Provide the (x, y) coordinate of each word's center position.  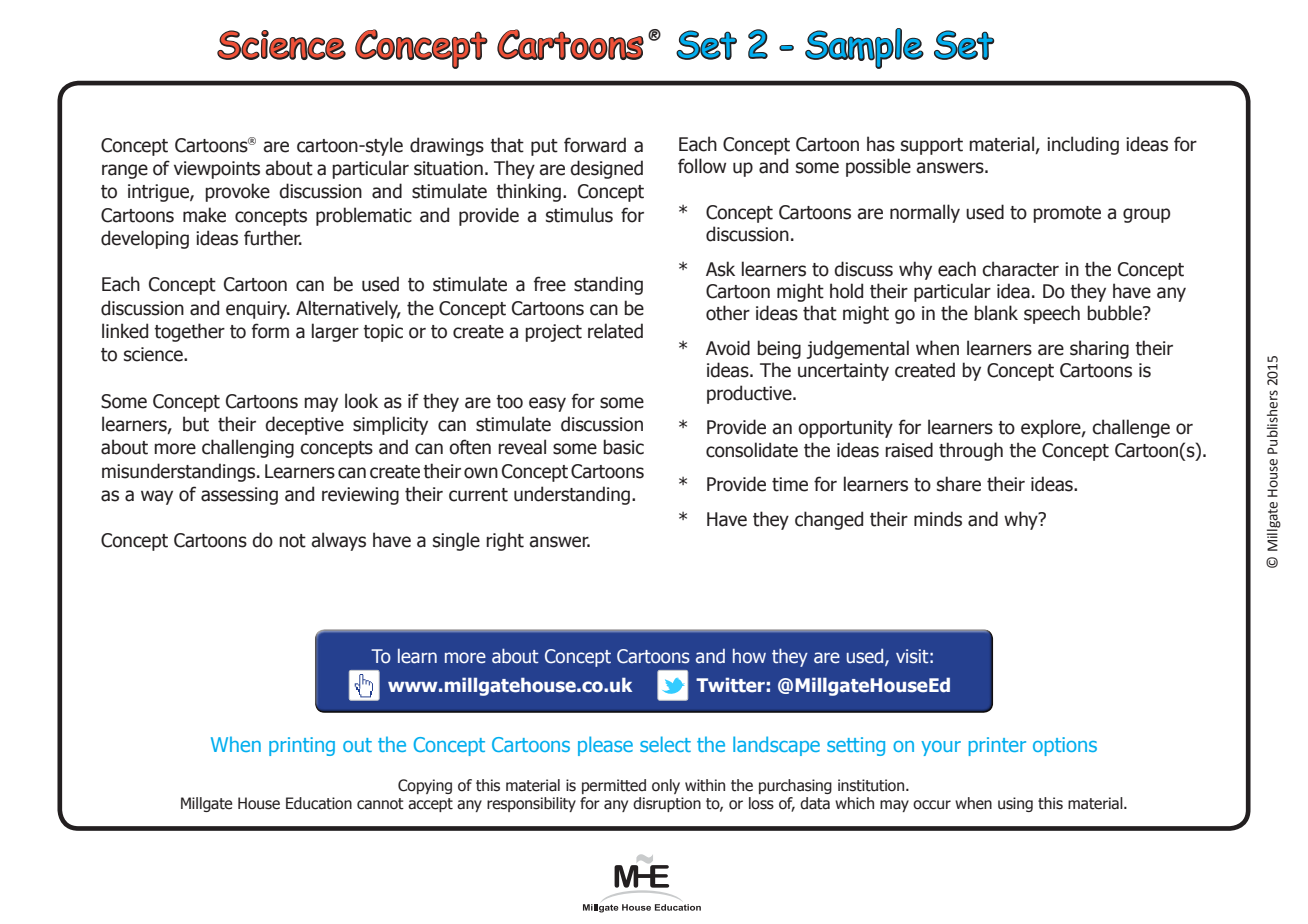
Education (319, 803)
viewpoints (217, 170)
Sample (864, 48)
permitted (614, 786)
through (971, 451)
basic (623, 447)
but (196, 424)
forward (595, 145)
